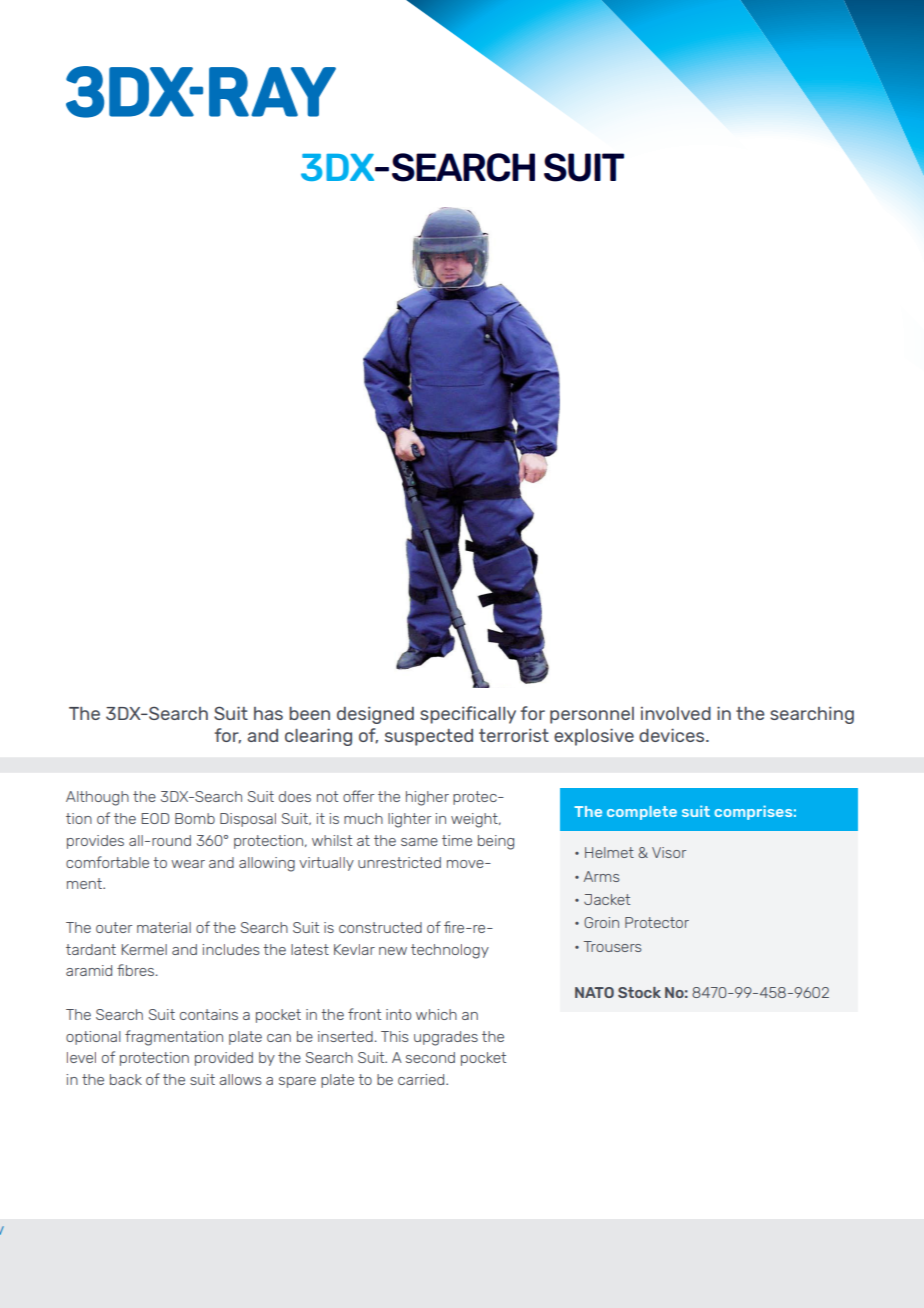 This image has height=1308, width=924. Describe the element at coordinates (126, 1079) in the image. I see `back` at that location.
